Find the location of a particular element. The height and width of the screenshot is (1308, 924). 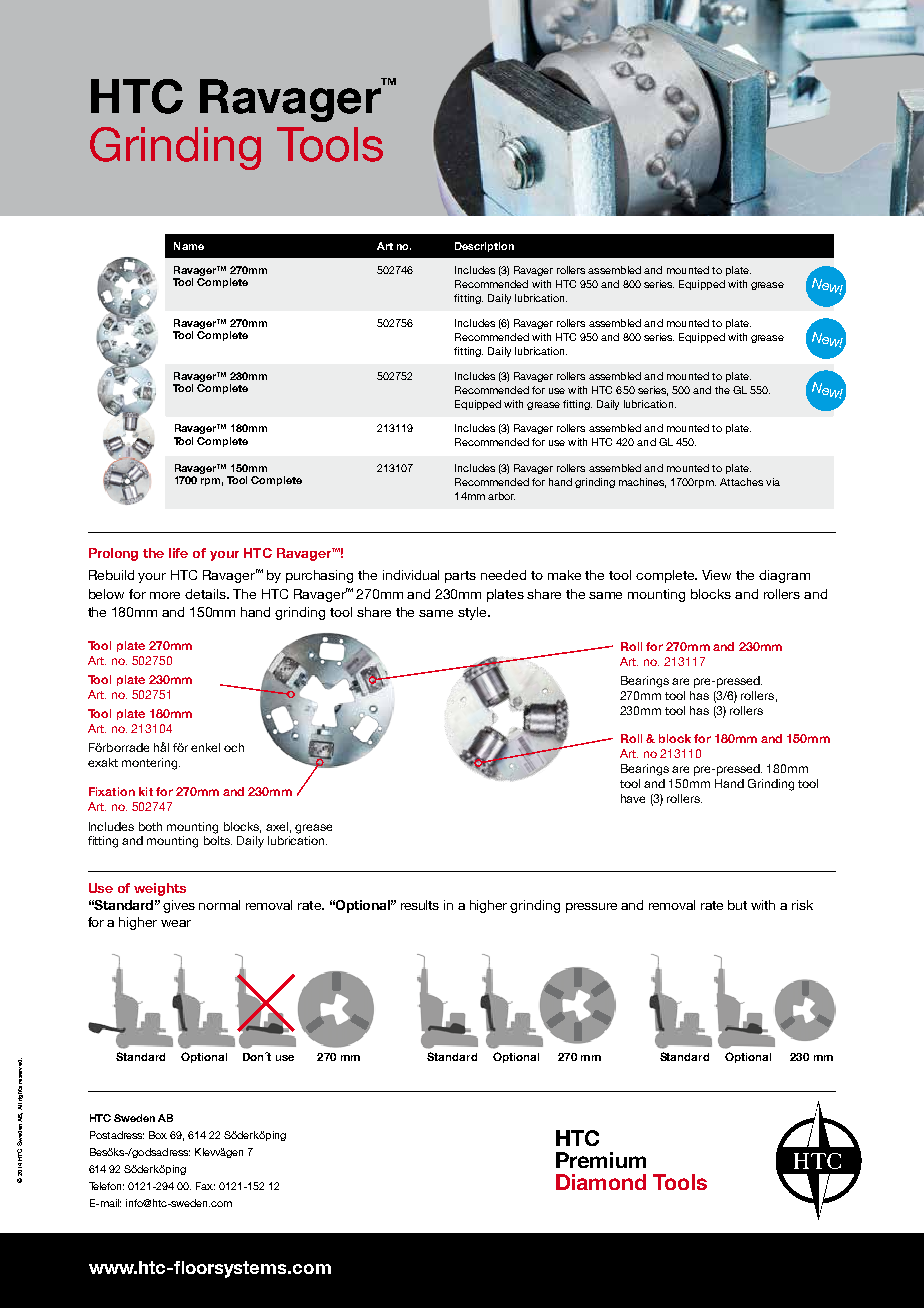

but is located at coordinates (737, 905).
